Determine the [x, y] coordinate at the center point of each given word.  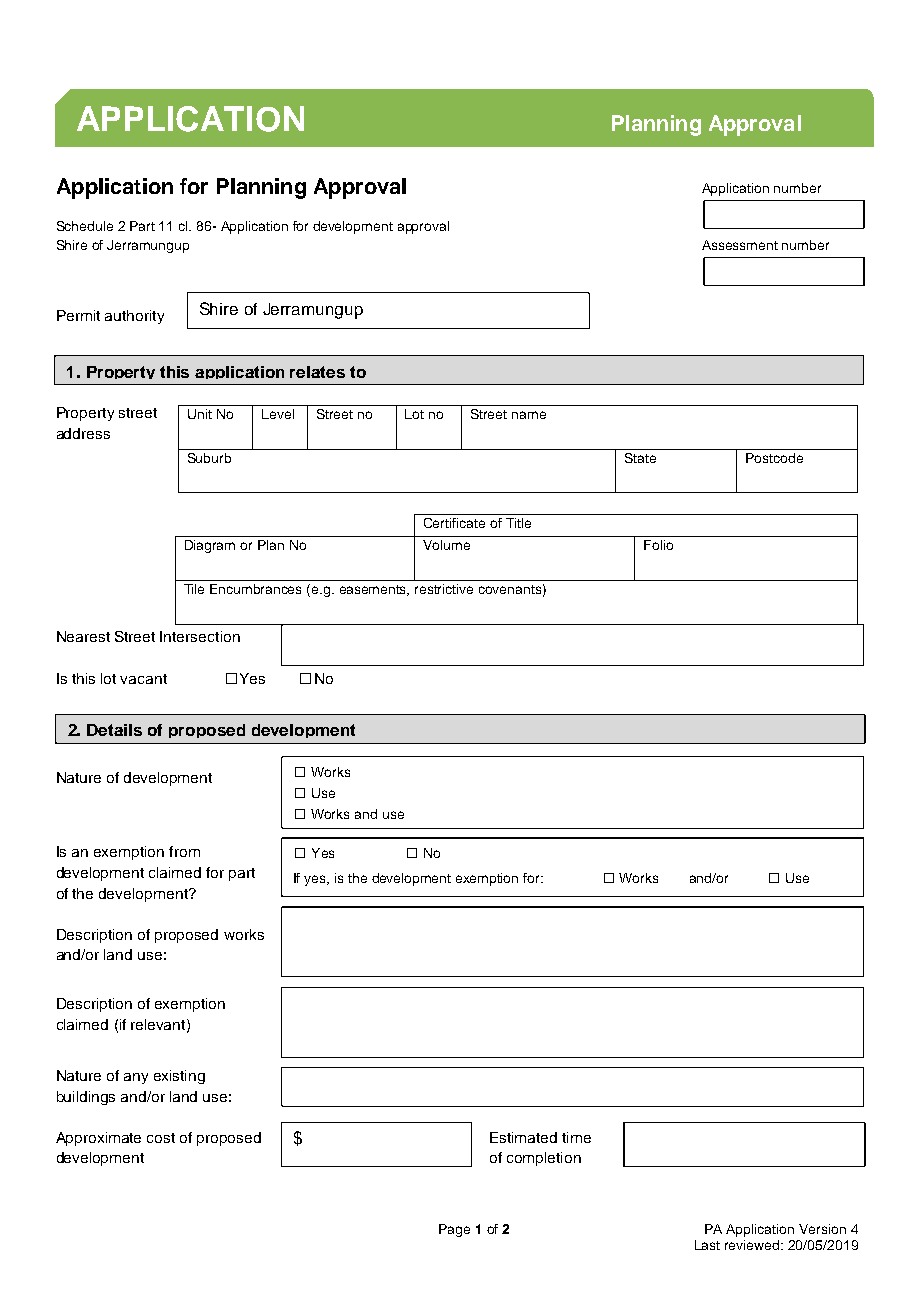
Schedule [85, 226]
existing [179, 1077]
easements [374, 590]
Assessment [740, 245]
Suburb [209, 458]
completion [544, 1159]
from [184, 851]
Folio [658, 545]
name [529, 415]
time [576, 1137]
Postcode [774, 458]
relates [317, 372]
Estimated [523, 1137]
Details [114, 730]
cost [161, 1138]
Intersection [200, 636]
